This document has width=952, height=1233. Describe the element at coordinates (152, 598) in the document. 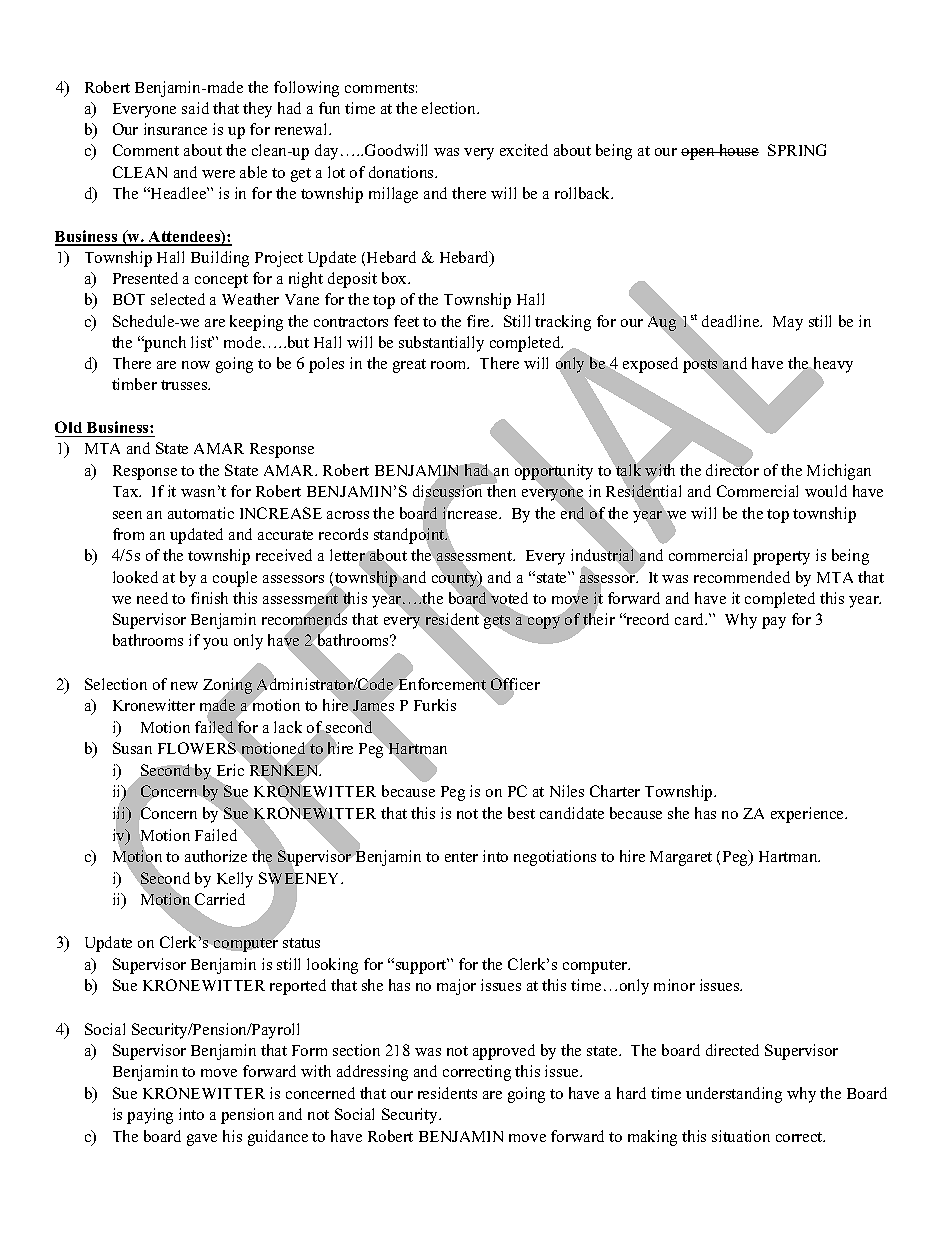

I see `need` at that location.
